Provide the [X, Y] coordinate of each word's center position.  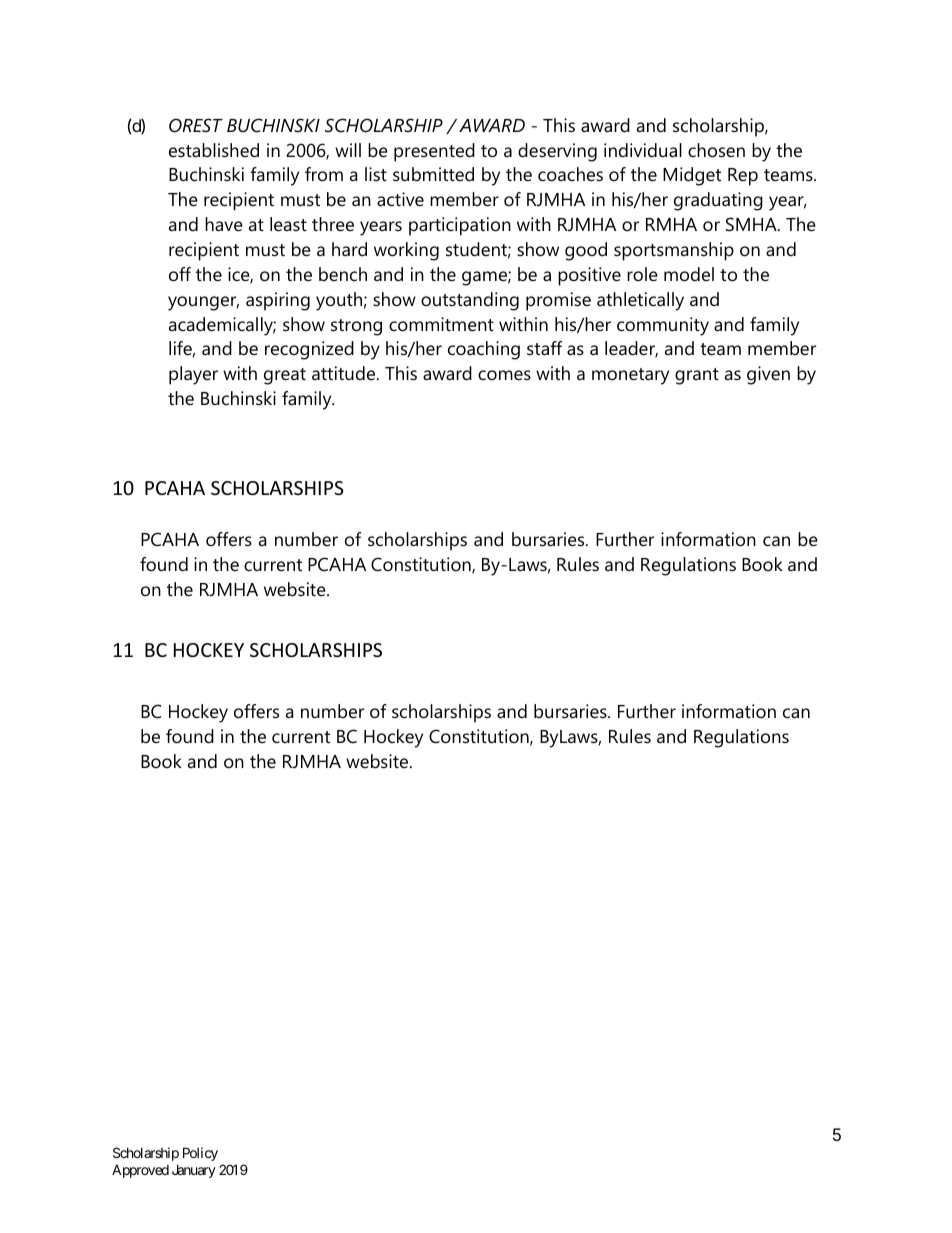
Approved [140, 1171]
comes [504, 375]
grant [697, 376]
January [194, 1171]
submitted [433, 174]
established [214, 150]
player [193, 375]
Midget [692, 176]
